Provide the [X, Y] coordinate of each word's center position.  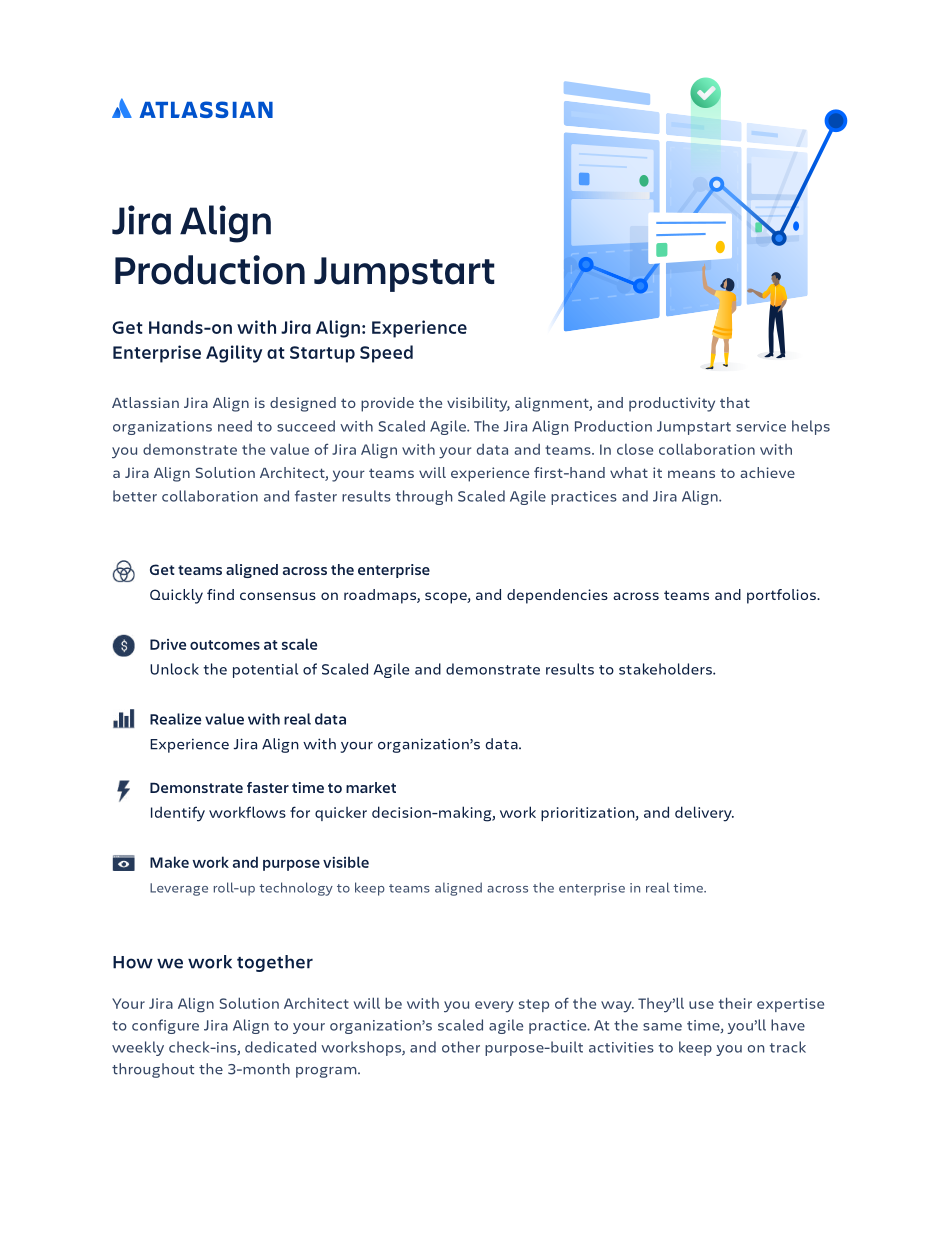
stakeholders [666, 669]
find [220, 594]
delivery [704, 814]
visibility [478, 404]
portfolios [782, 596]
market [371, 787]
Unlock [174, 669]
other [461, 1047]
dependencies [557, 596]
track [788, 1047]
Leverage [179, 889]
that [735, 402]
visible [346, 862]
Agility [234, 354]
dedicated [280, 1047]
